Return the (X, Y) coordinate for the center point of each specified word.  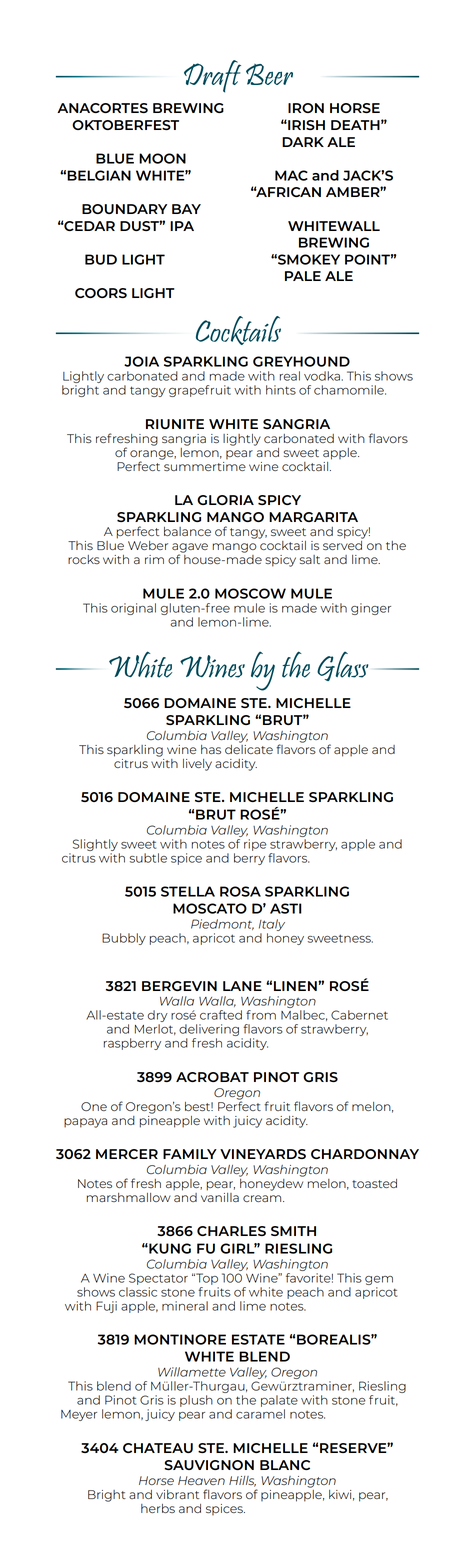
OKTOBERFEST (125, 125)
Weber (148, 545)
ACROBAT (212, 1077)
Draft (212, 76)
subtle (148, 858)
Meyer (79, 1415)
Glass (342, 666)
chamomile (350, 390)
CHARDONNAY (365, 1154)
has (211, 749)
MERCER (127, 1154)
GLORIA (225, 500)
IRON (306, 108)
